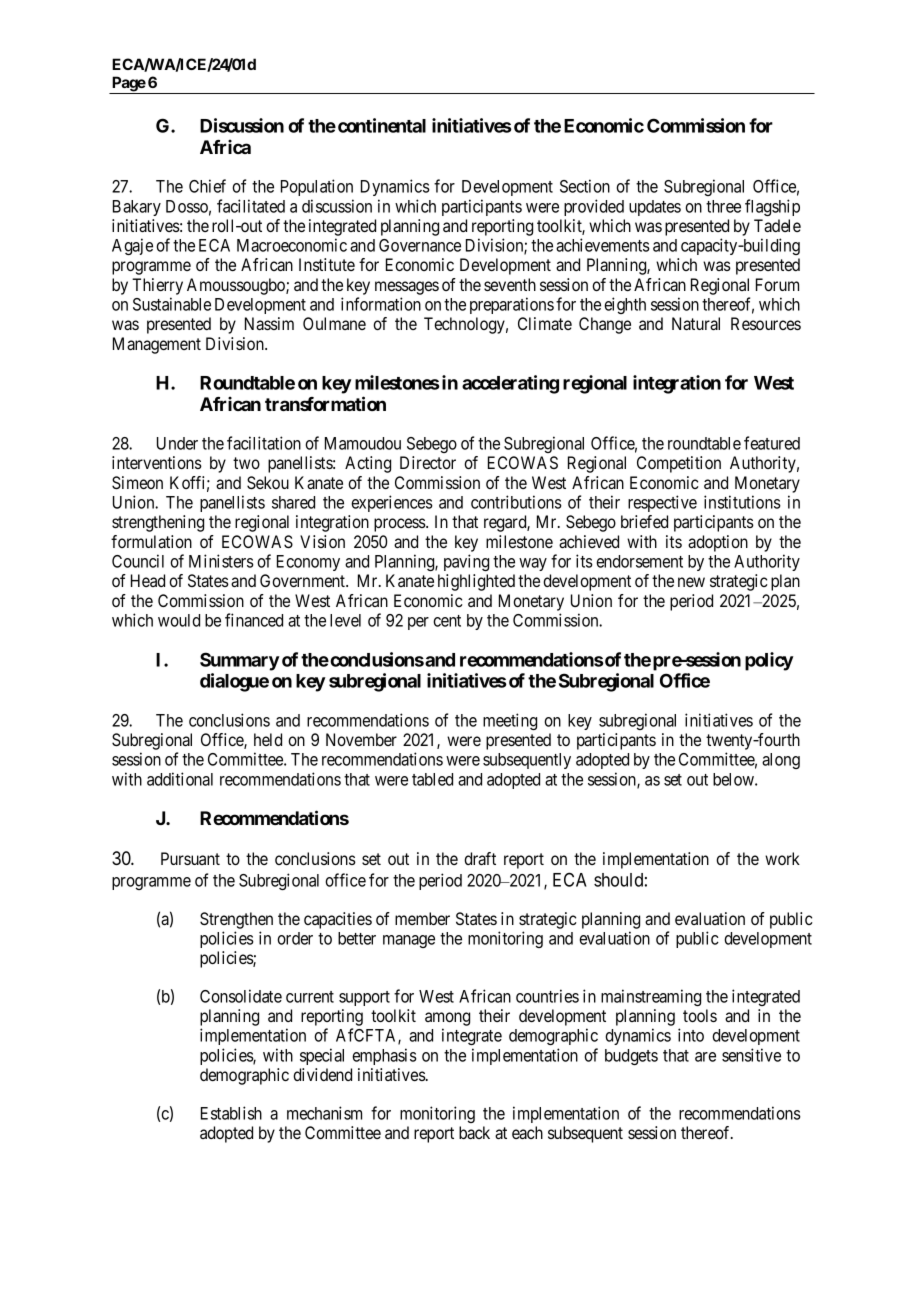  I want to click on three, so click(723, 206).
